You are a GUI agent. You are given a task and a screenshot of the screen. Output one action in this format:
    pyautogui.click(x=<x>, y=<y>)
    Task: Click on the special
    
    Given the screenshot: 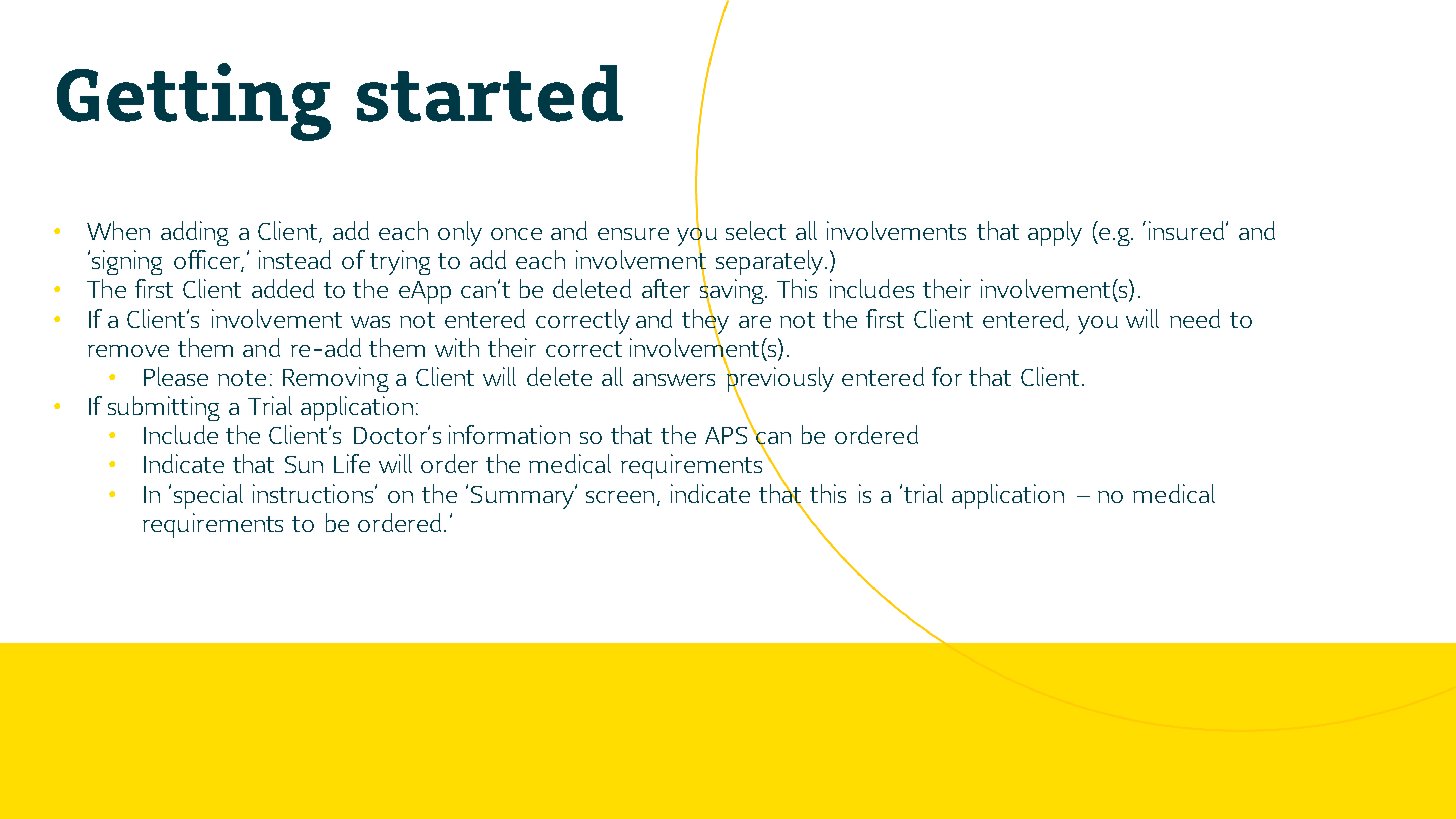 What is the action you would take?
    pyautogui.click(x=208, y=496)
